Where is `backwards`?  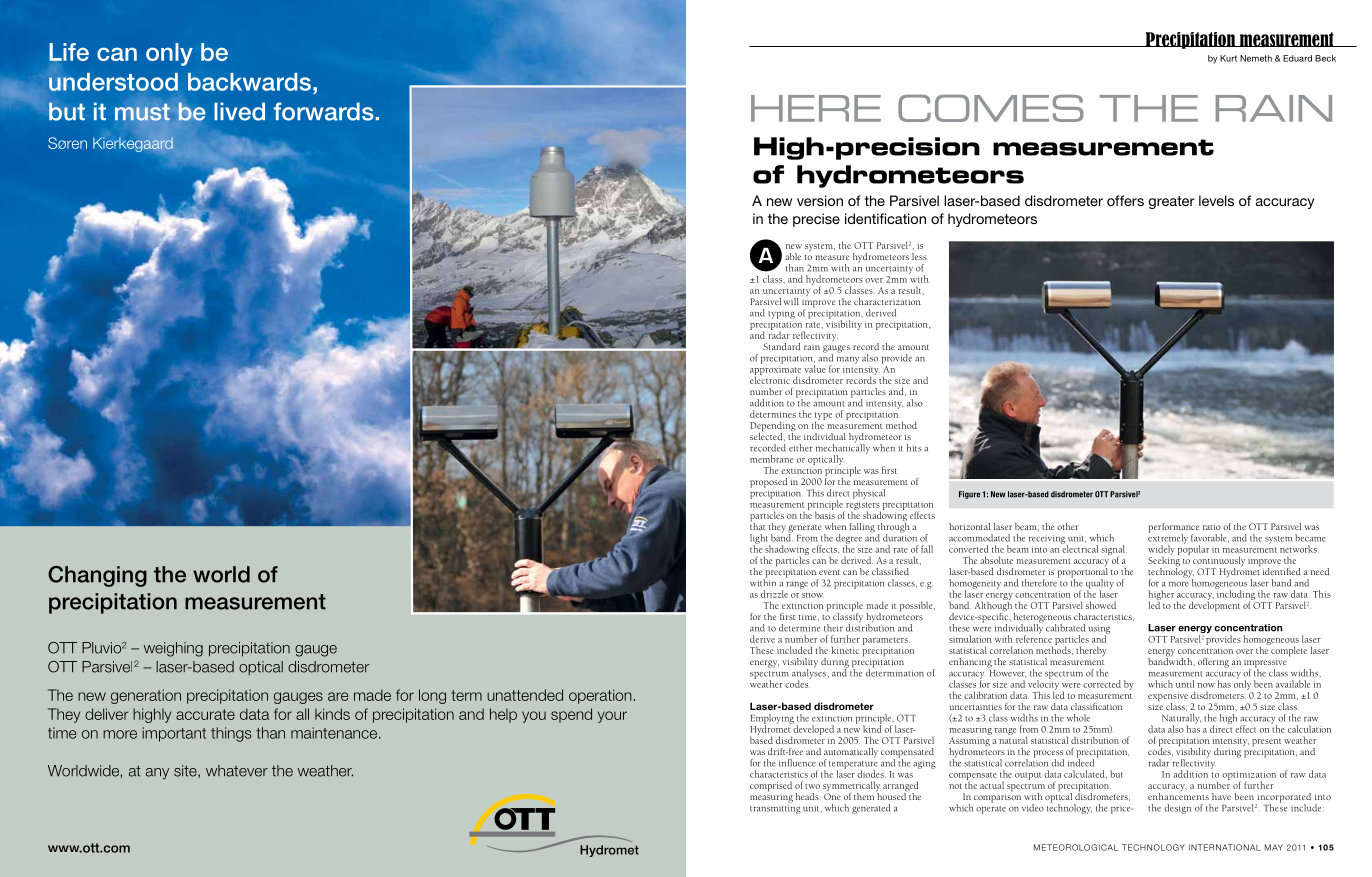 backwards is located at coordinates (249, 82).
